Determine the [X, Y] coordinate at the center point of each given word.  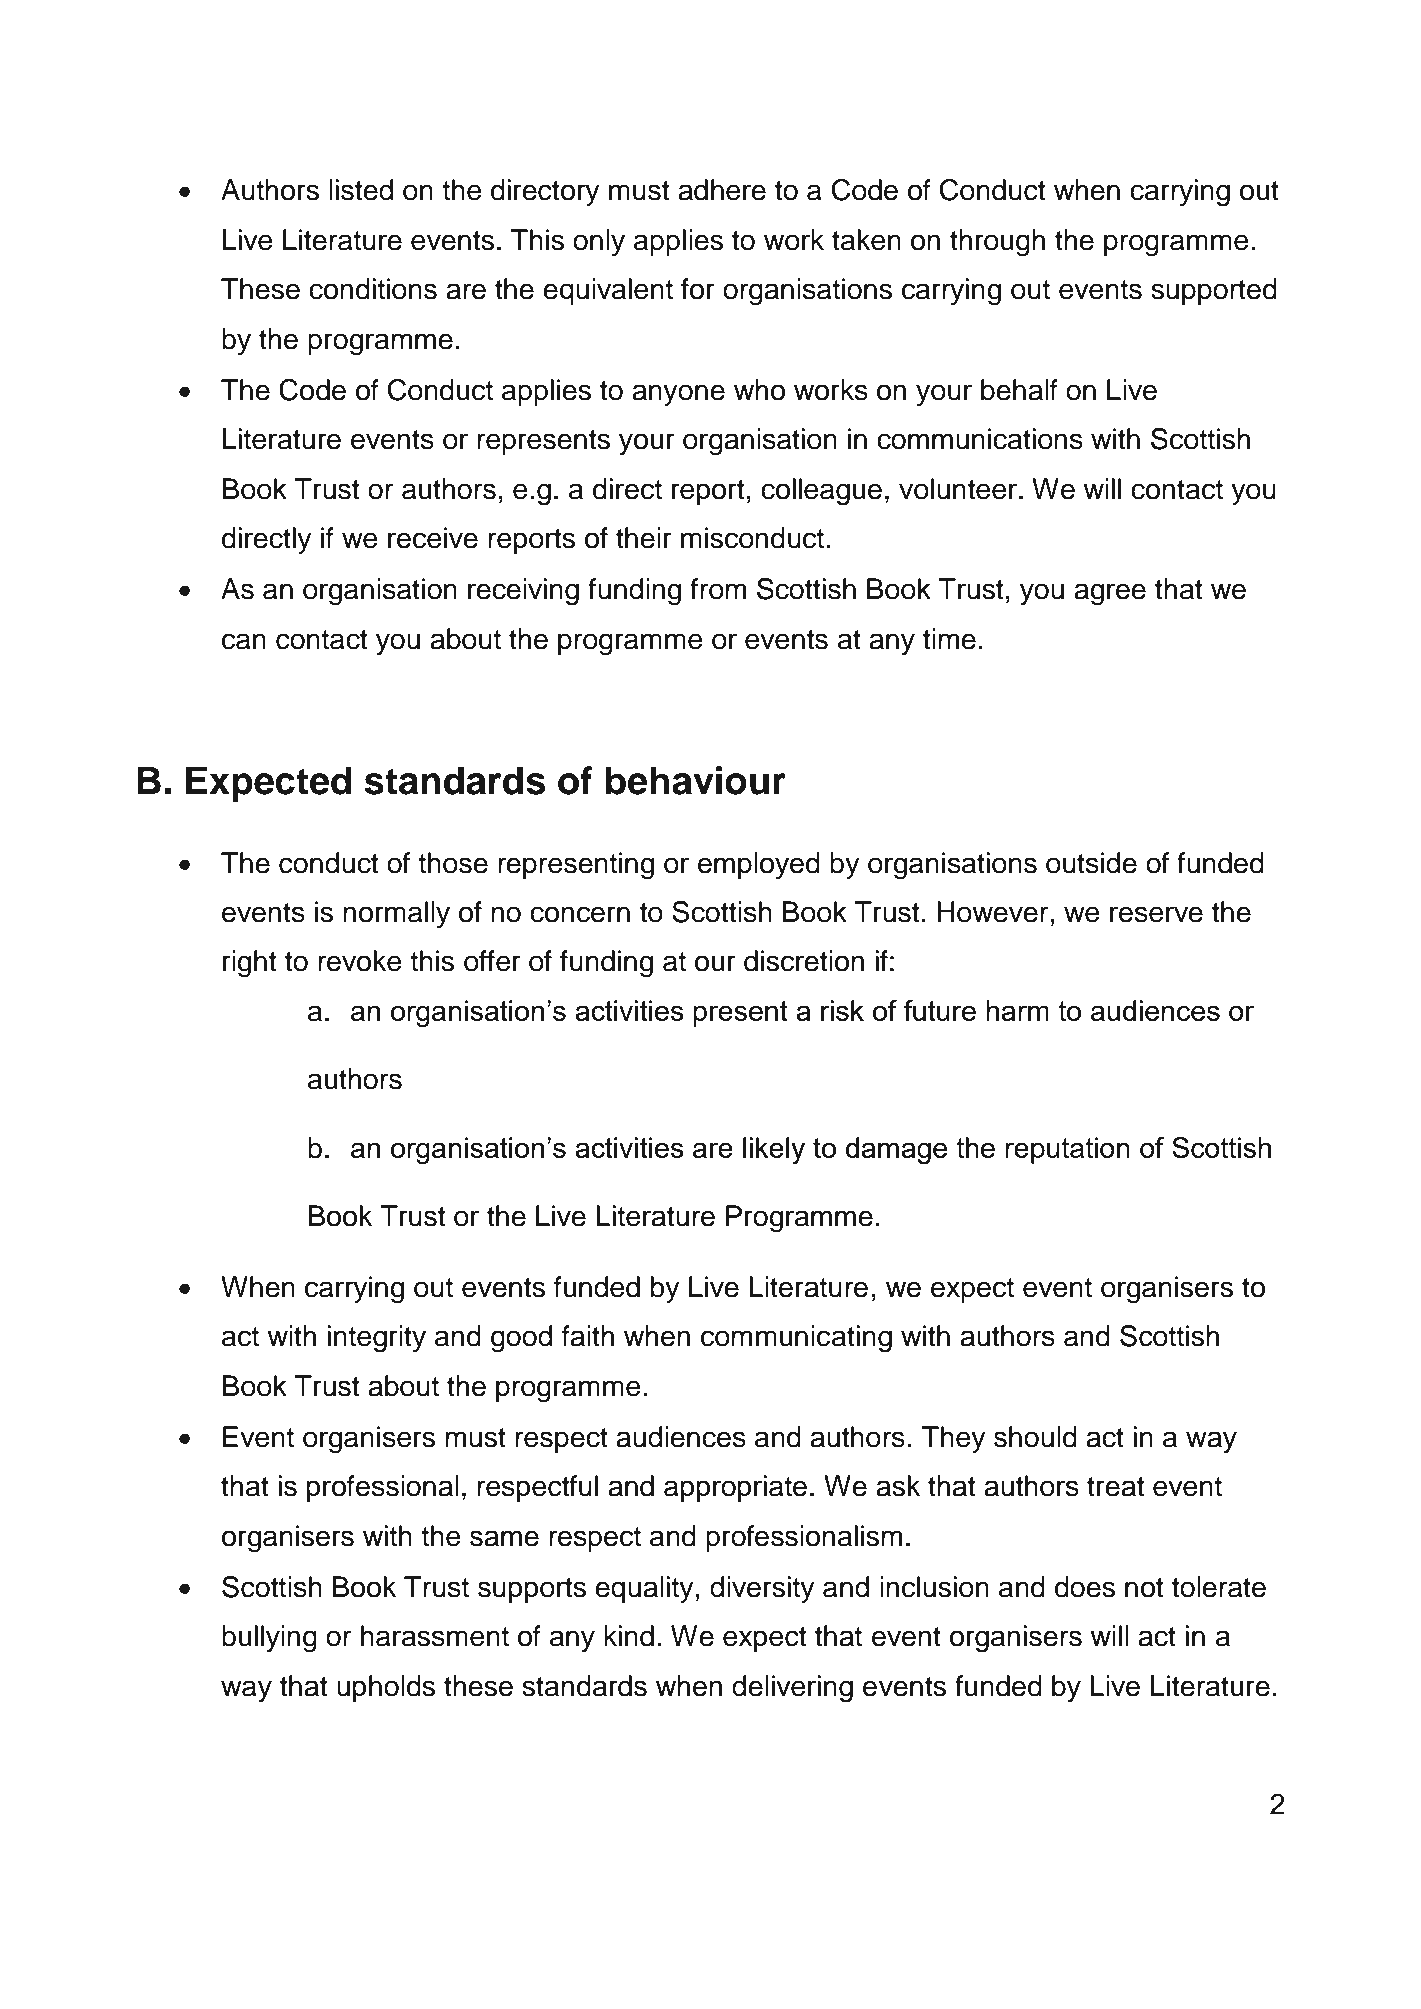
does [1085, 1587]
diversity [762, 1589]
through [997, 243]
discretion [804, 961]
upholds [386, 1688]
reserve [1156, 914]
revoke [360, 961]
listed [361, 190]
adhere [722, 190]
